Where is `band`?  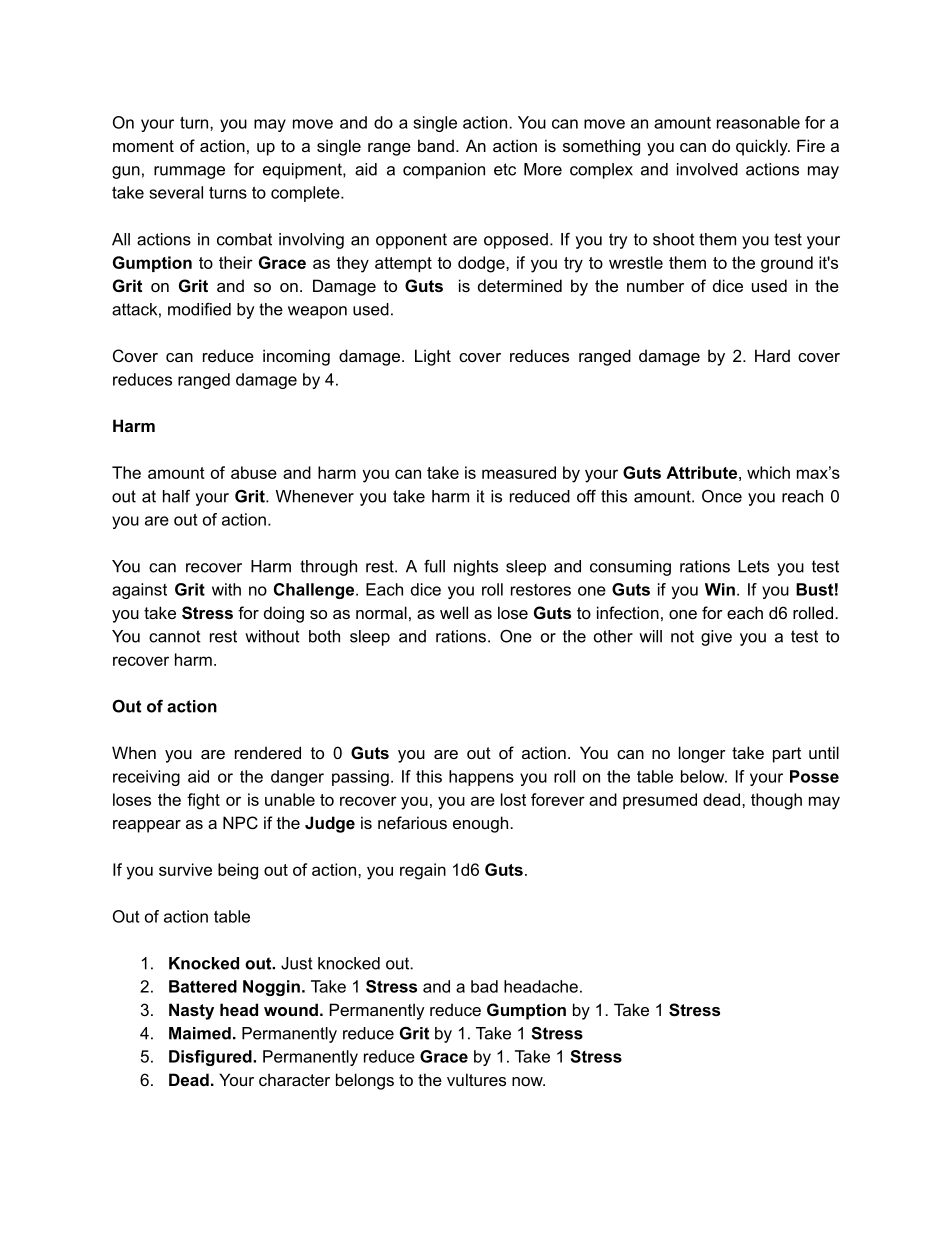 band is located at coordinates (436, 145).
